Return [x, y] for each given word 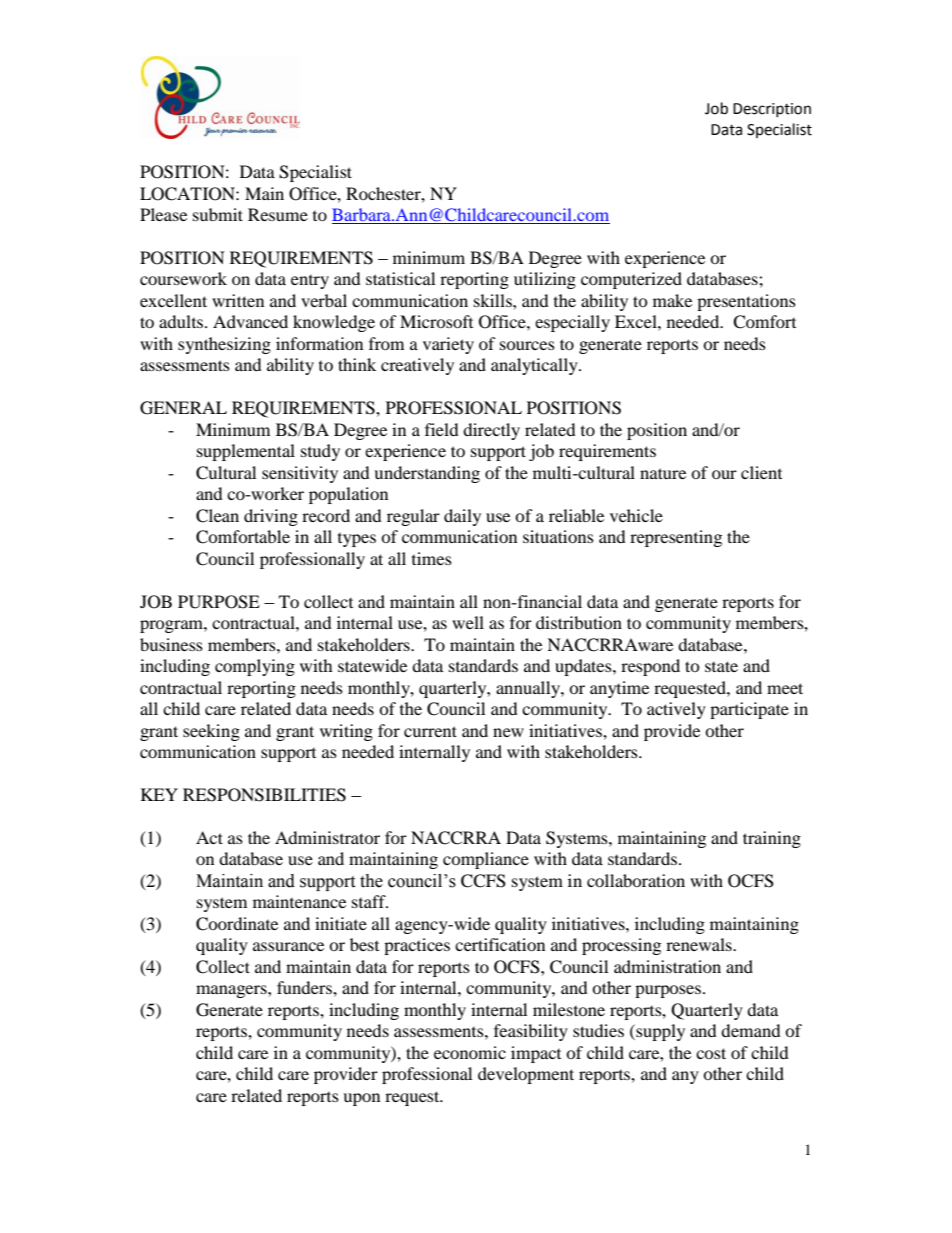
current [430, 731]
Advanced [250, 321]
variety [448, 345]
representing [676, 538]
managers [232, 991]
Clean [217, 516]
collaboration [636, 880]
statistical [400, 278]
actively [676, 710]
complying [255, 667]
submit [218, 214]
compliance [486, 860]
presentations [746, 302]
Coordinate [237, 924]
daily [462, 517]
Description [772, 110]
